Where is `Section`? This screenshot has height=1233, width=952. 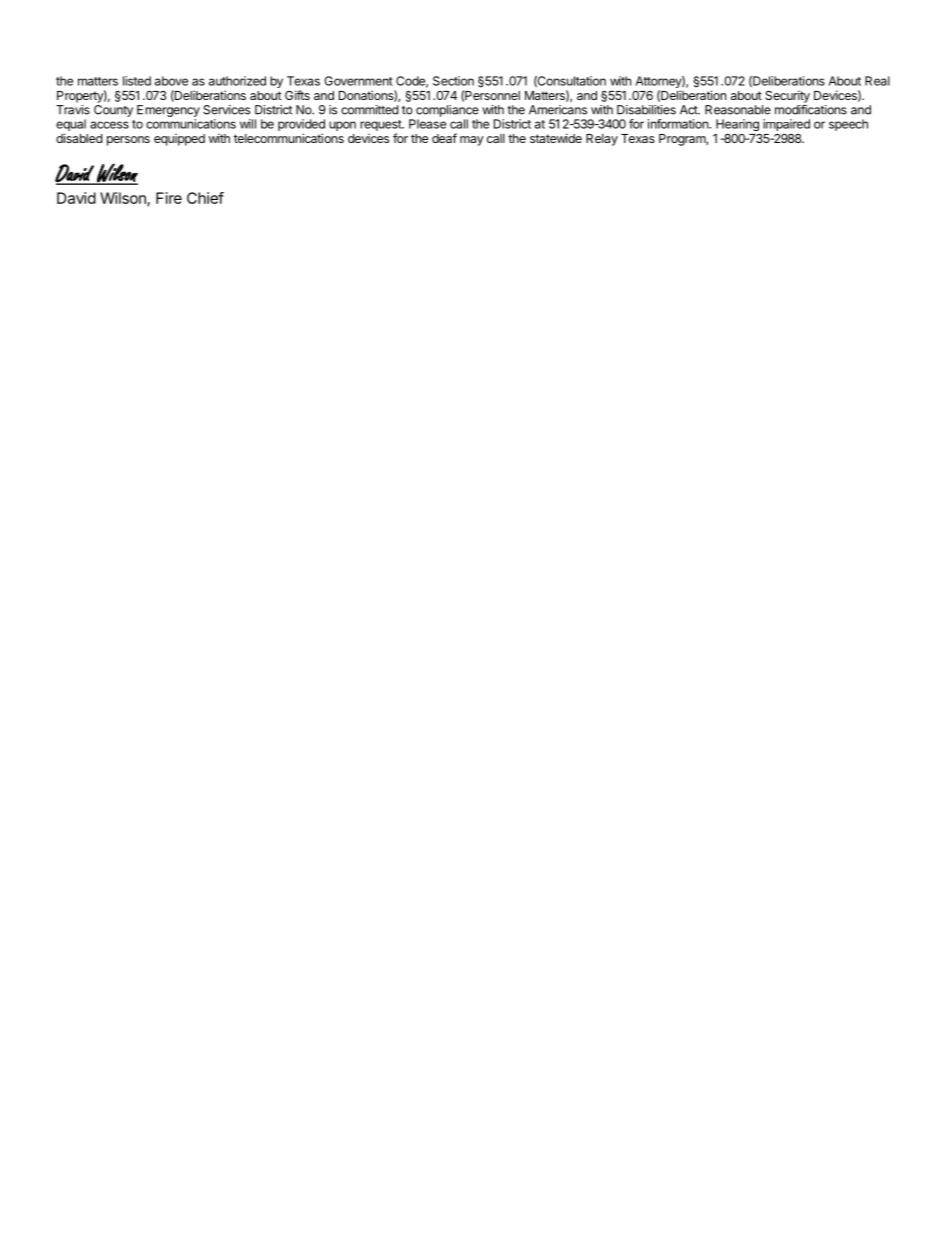
Section is located at coordinates (453, 81).
